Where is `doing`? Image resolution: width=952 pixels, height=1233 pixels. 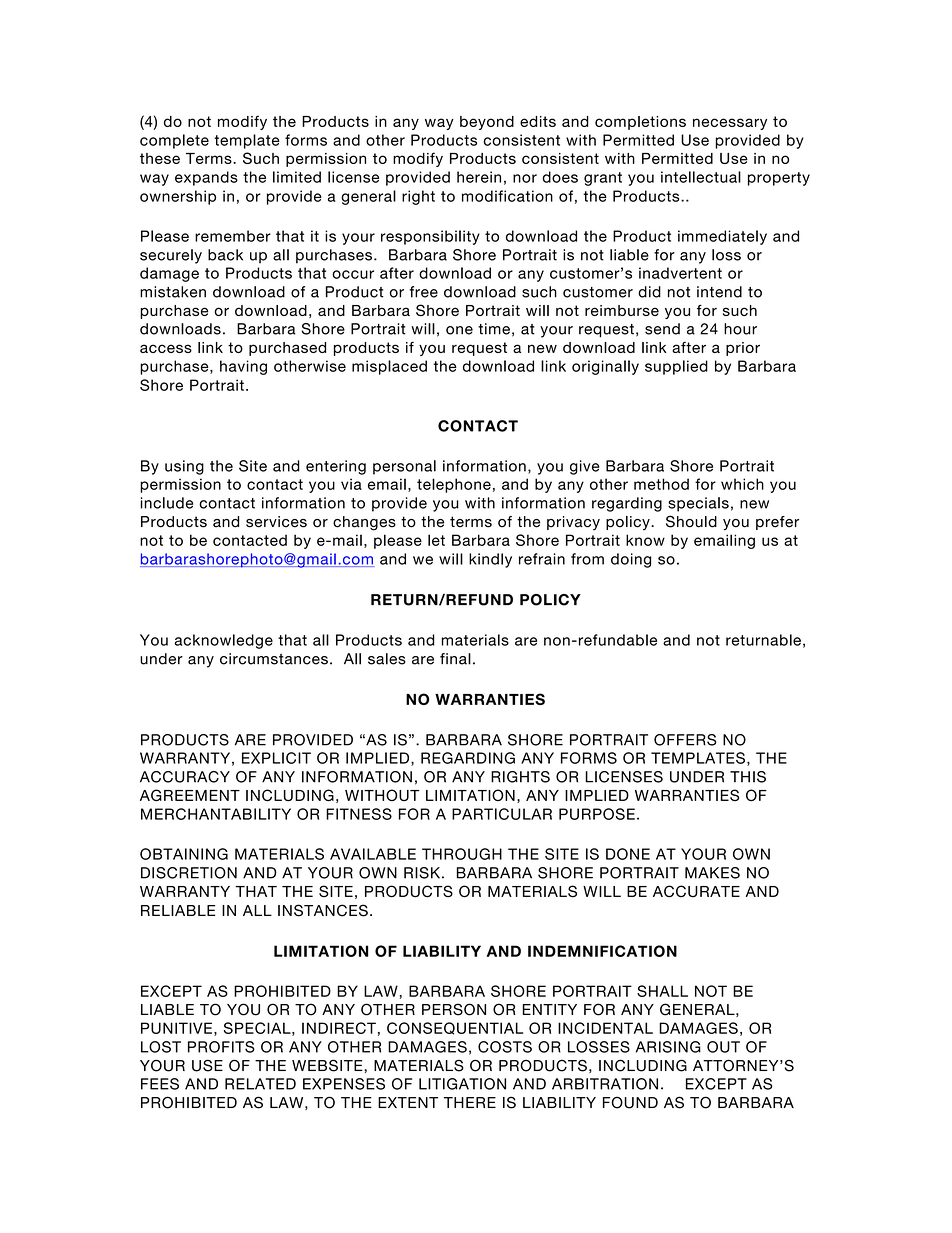 doing is located at coordinates (631, 560).
